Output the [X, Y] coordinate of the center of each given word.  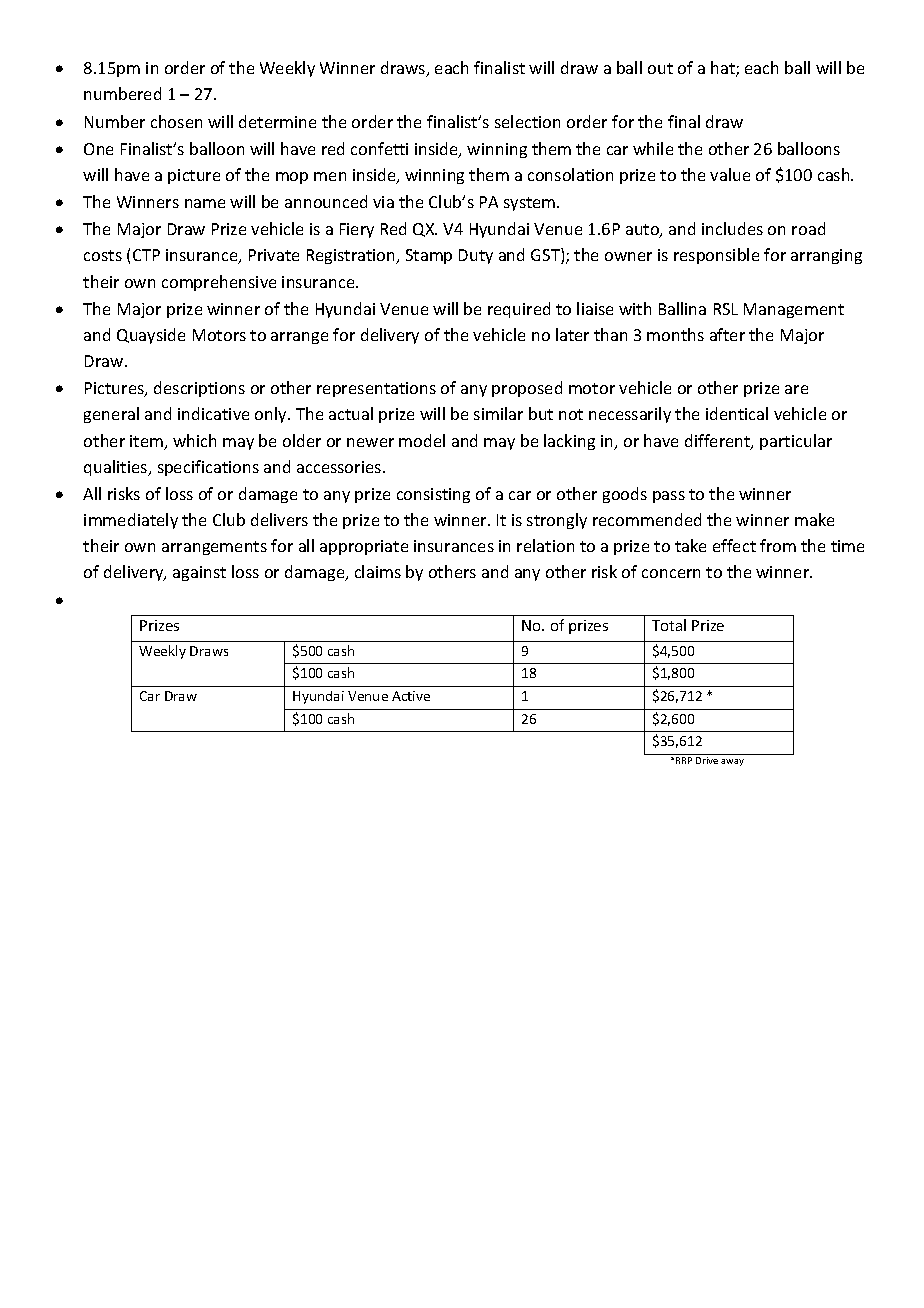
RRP [684, 760]
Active [411, 696]
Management [794, 310]
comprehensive [219, 283]
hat [724, 69]
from [778, 545]
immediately [131, 521]
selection [527, 121]
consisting [433, 495]
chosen [176, 121]
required [519, 310]
